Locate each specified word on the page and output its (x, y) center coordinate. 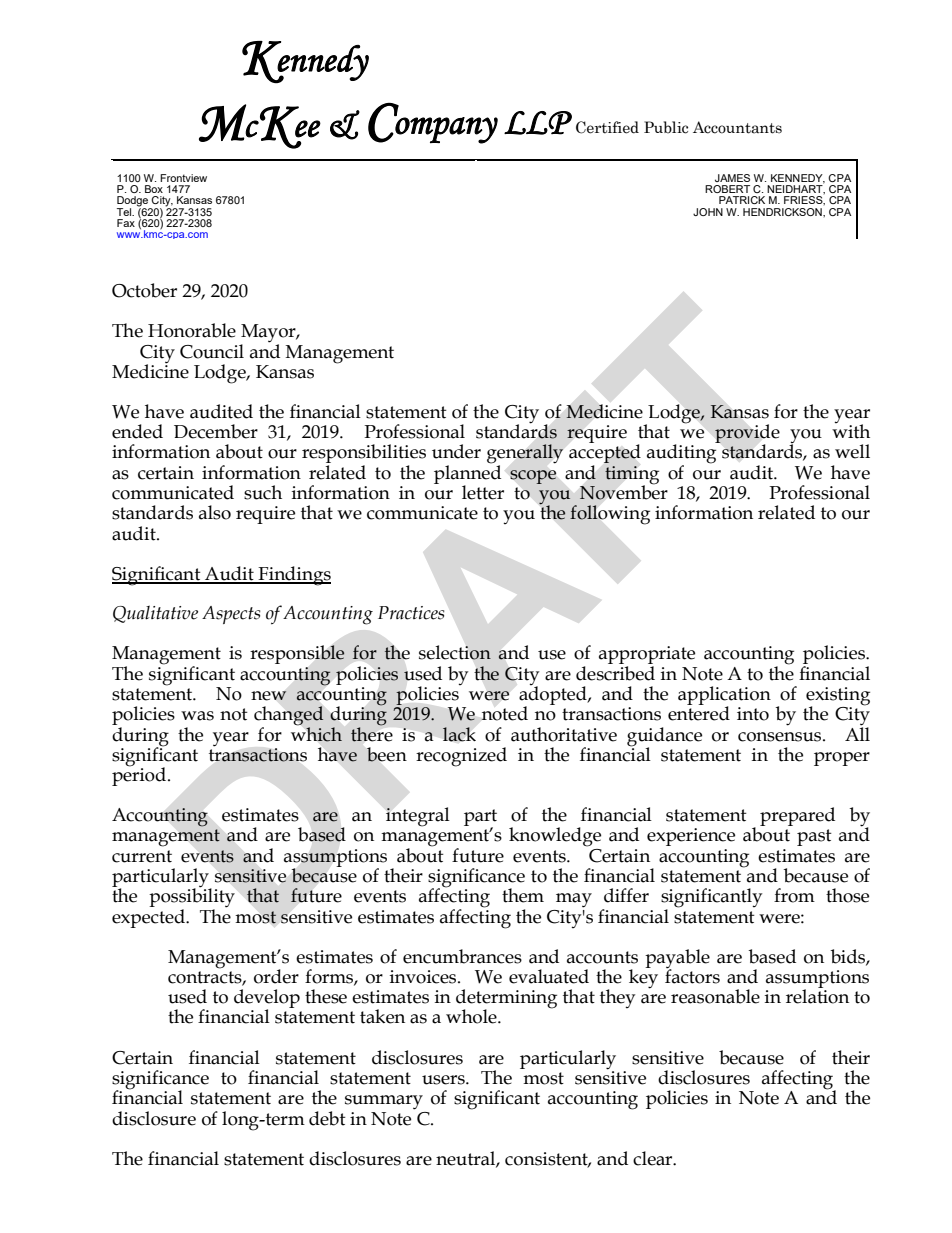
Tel (125, 212)
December (216, 431)
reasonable (715, 996)
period (139, 775)
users (444, 1080)
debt (327, 1118)
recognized (461, 757)
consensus (781, 737)
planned (467, 474)
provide (747, 435)
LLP (538, 123)
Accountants (737, 127)
